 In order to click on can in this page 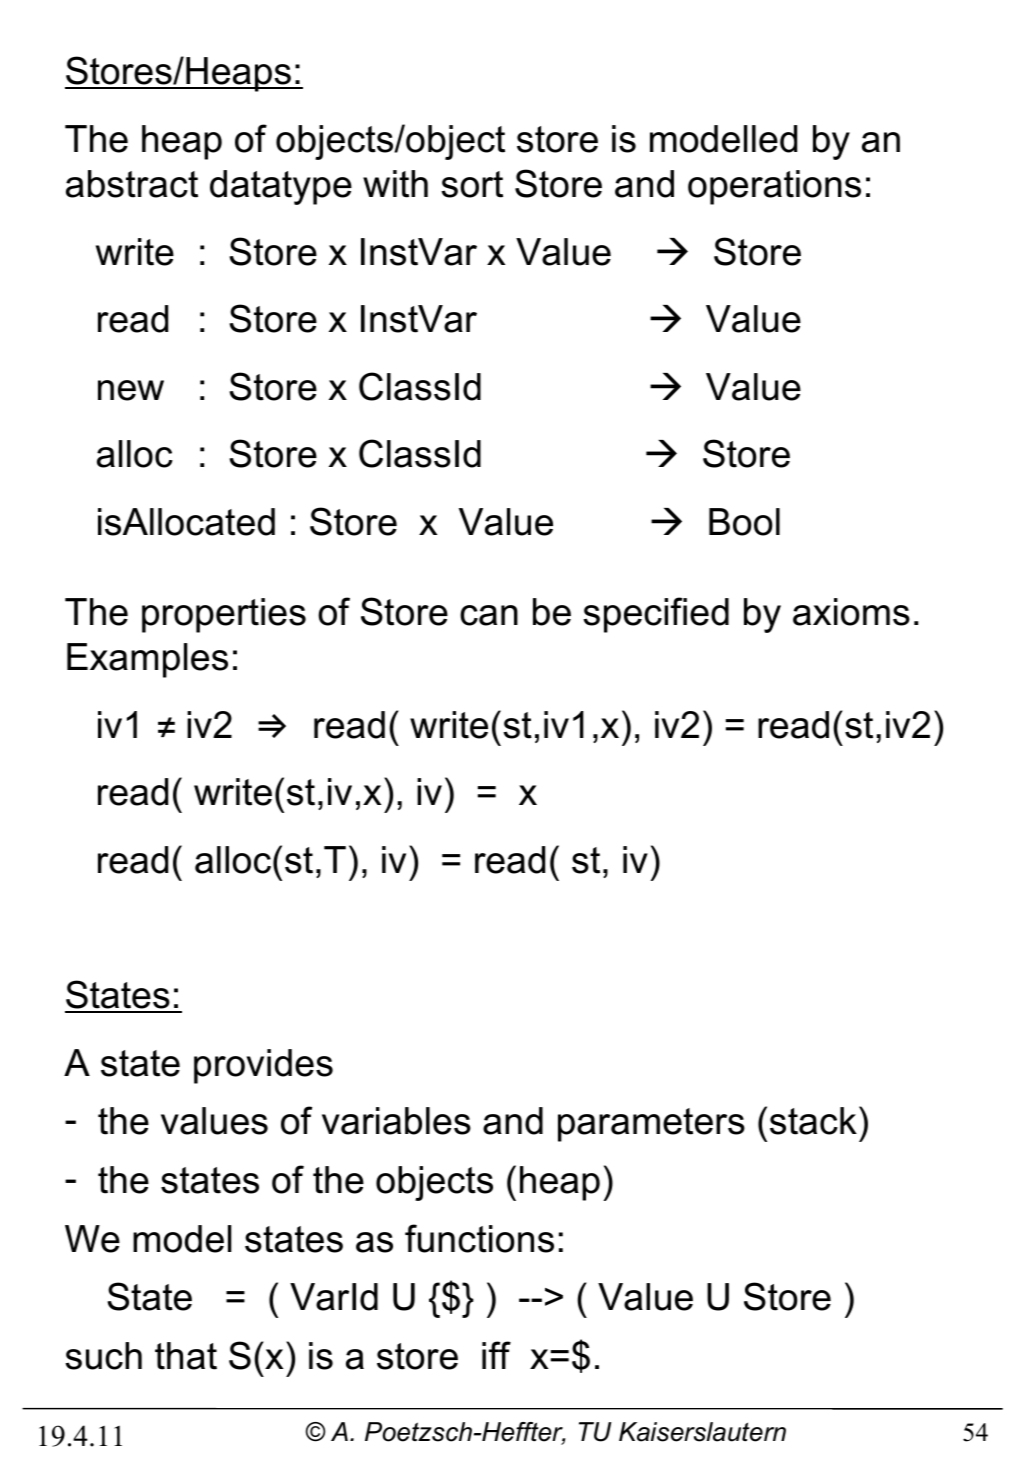, I will do `click(489, 615)`.
